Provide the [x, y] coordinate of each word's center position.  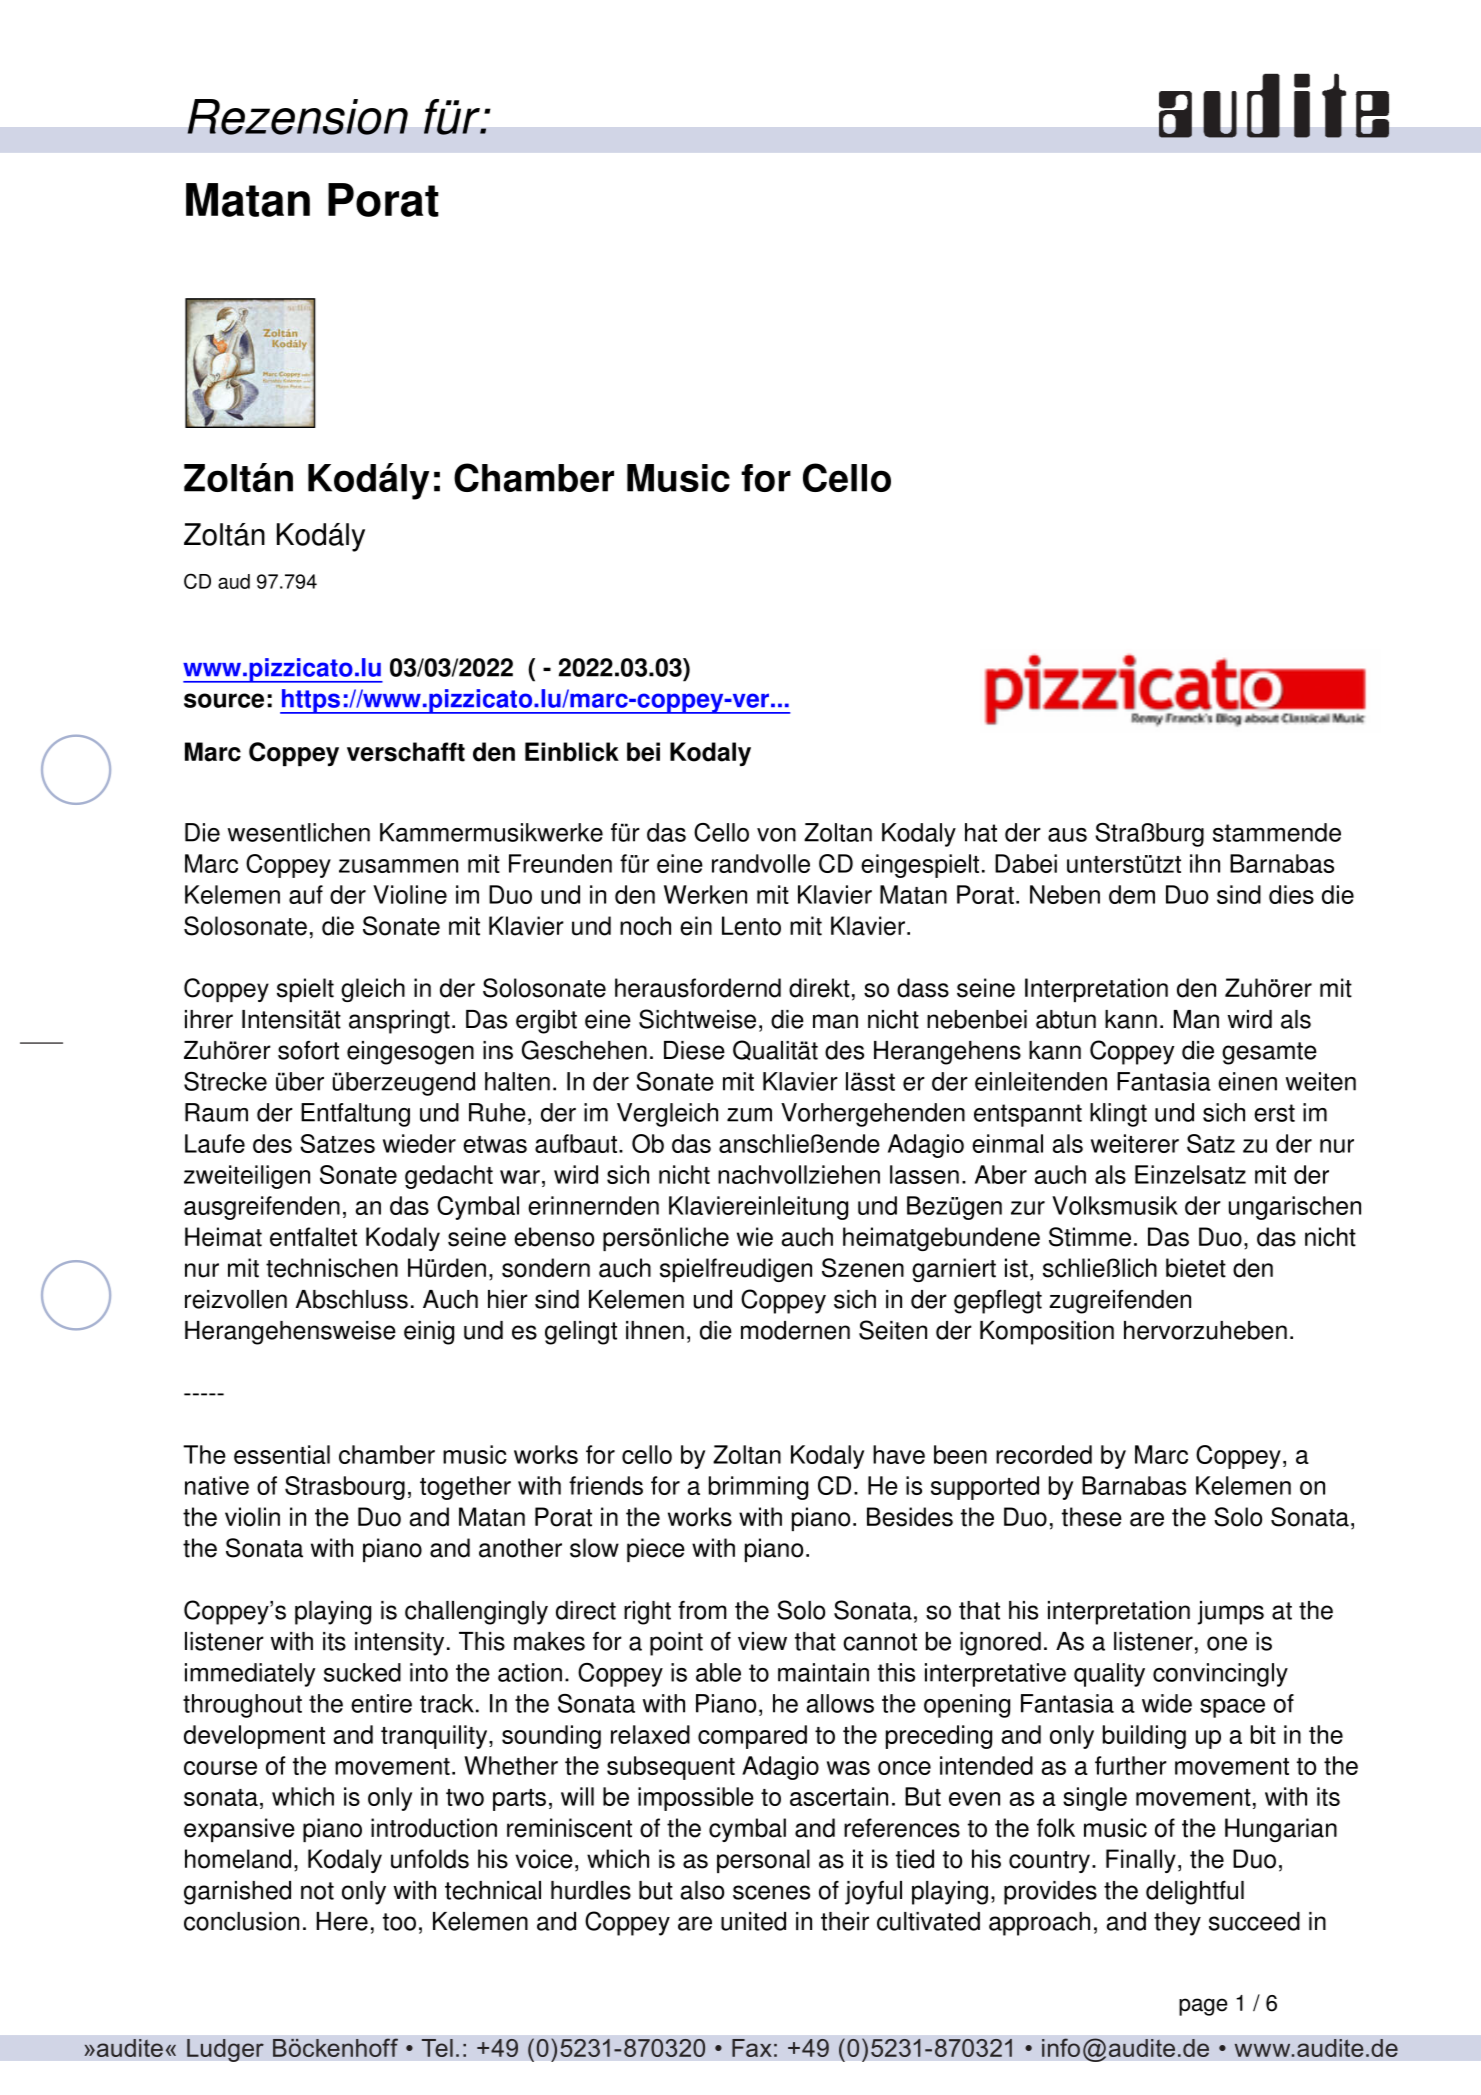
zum [749, 1115]
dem [1132, 894]
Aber [1001, 1174]
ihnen [655, 1330]
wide [1167, 1703]
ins [498, 1050]
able [718, 1672]
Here [342, 1921]
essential [282, 1454]
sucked [362, 1672]
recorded [1044, 1454]
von [776, 835]
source [224, 700]
